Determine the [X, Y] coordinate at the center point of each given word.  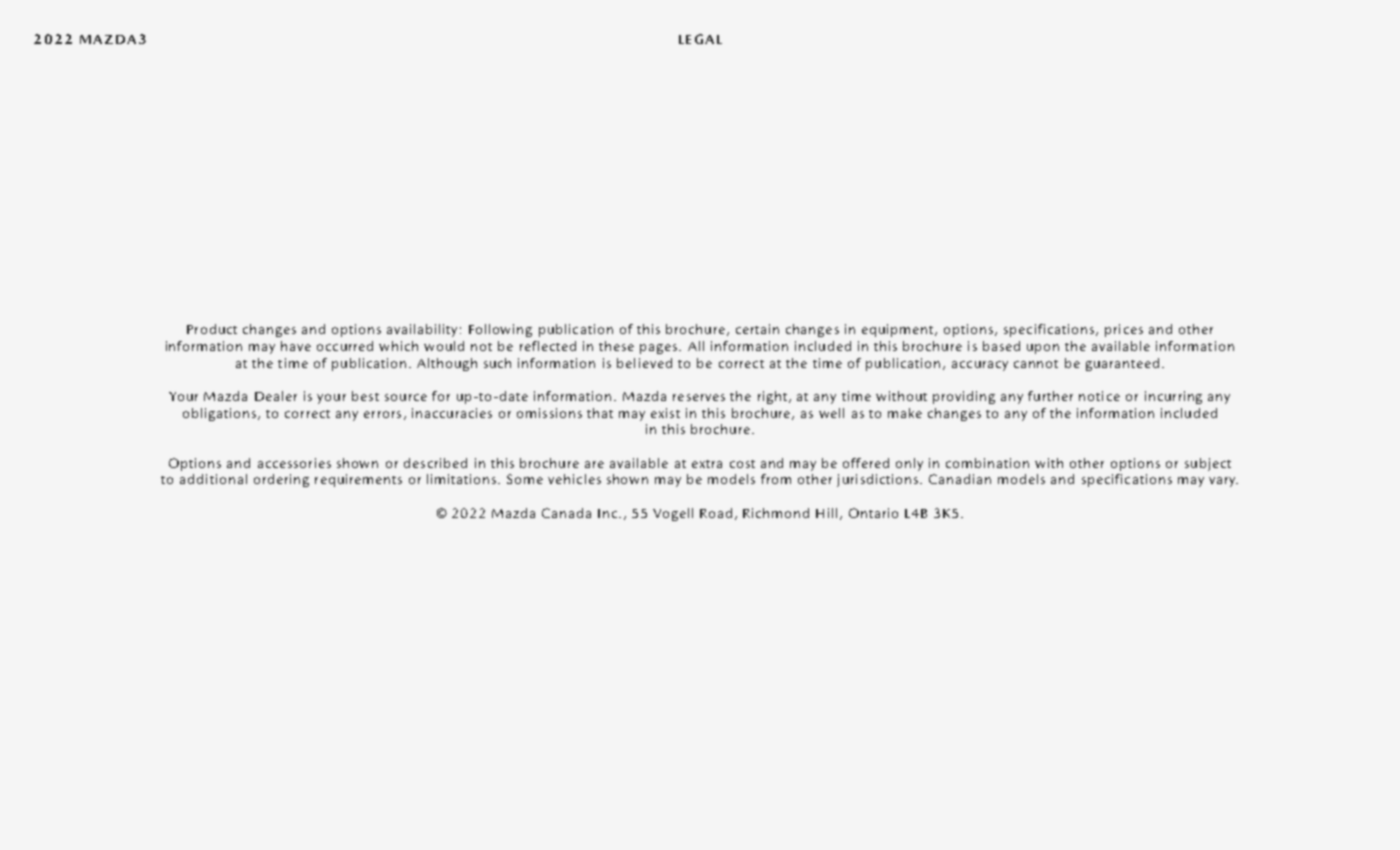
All [696, 346]
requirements [358, 480]
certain [757, 329]
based [1001, 346]
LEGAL [700, 39]
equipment [899, 330]
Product [212, 329]
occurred [345, 346]
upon [1043, 349]
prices [1124, 330]
